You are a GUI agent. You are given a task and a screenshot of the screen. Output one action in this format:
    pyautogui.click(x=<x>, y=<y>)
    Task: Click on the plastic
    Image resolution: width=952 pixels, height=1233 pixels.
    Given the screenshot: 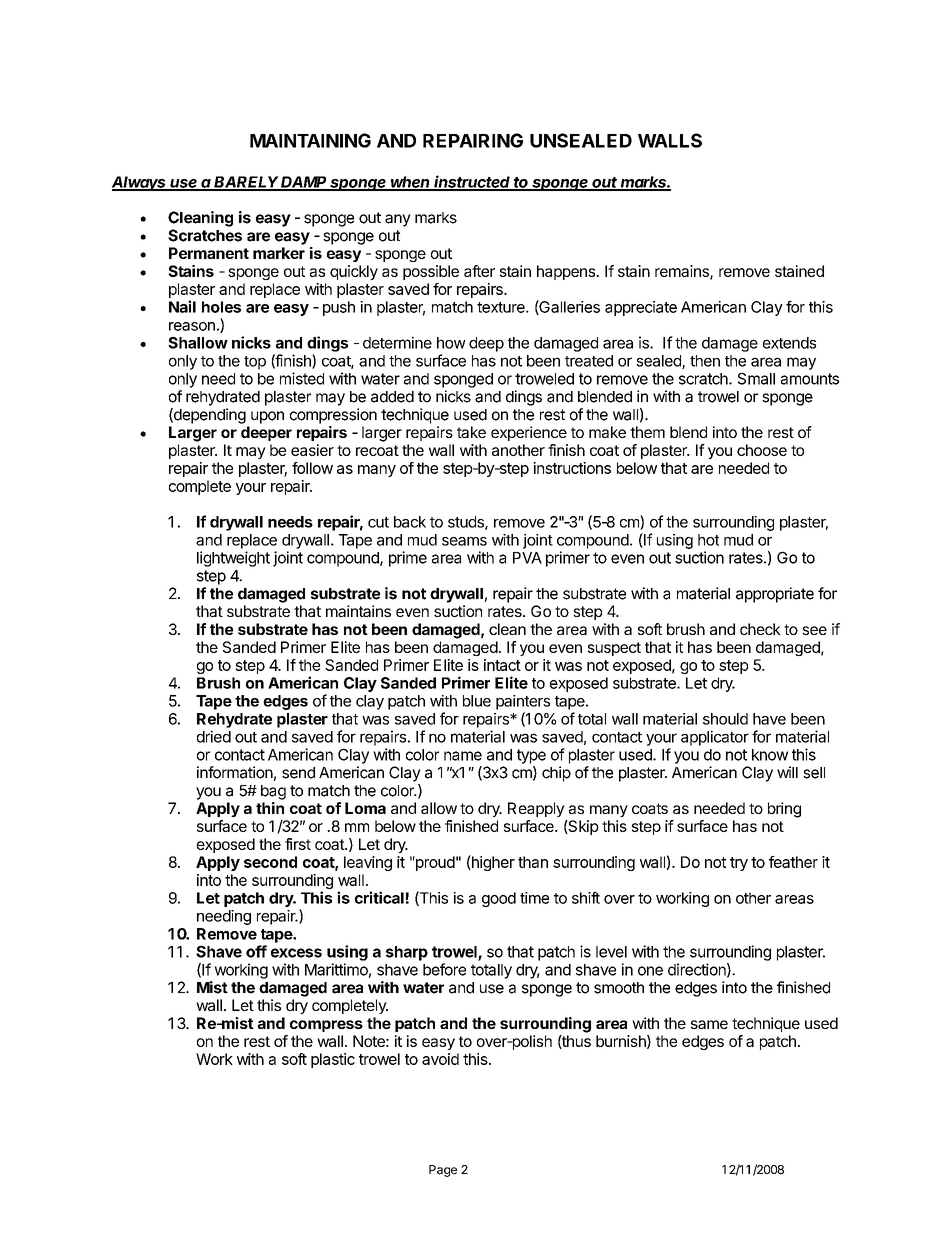 What is the action you would take?
    pyautogui.click(x=333, y=1060)
